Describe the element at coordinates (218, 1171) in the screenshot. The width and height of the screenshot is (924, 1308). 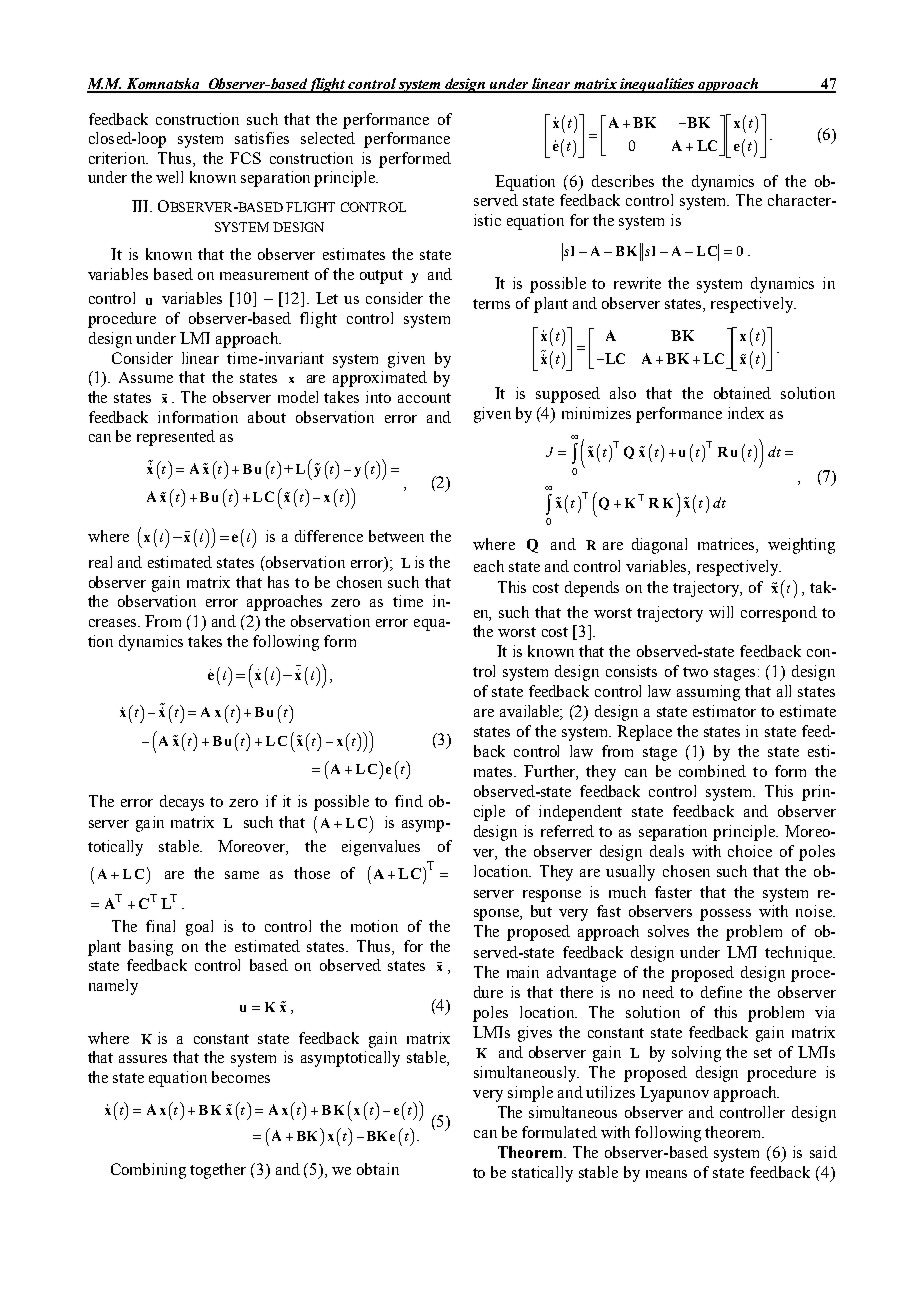
I see `together` at that location.
